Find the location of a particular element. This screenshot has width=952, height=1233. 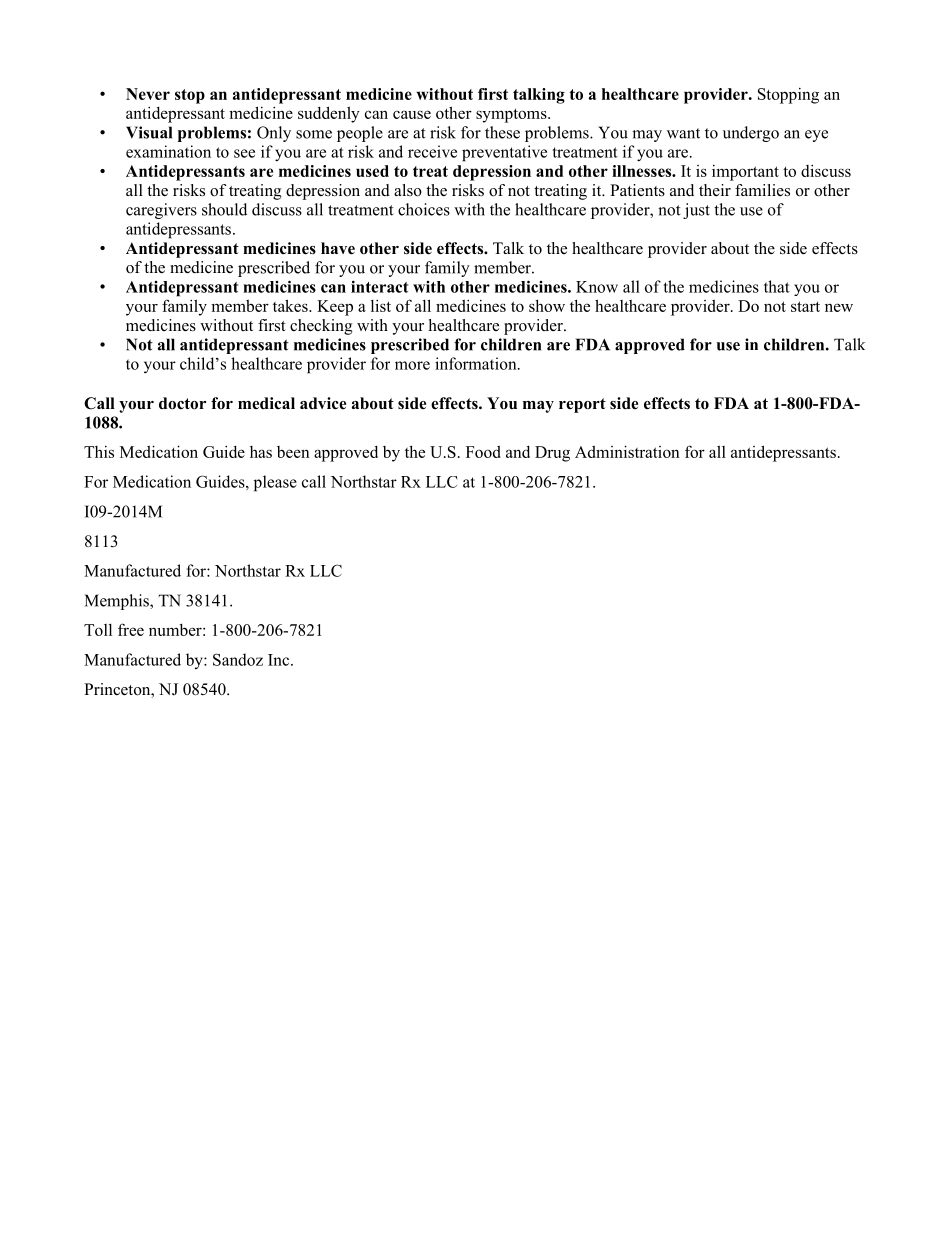

Administration is located at coordinates (627, 451).
